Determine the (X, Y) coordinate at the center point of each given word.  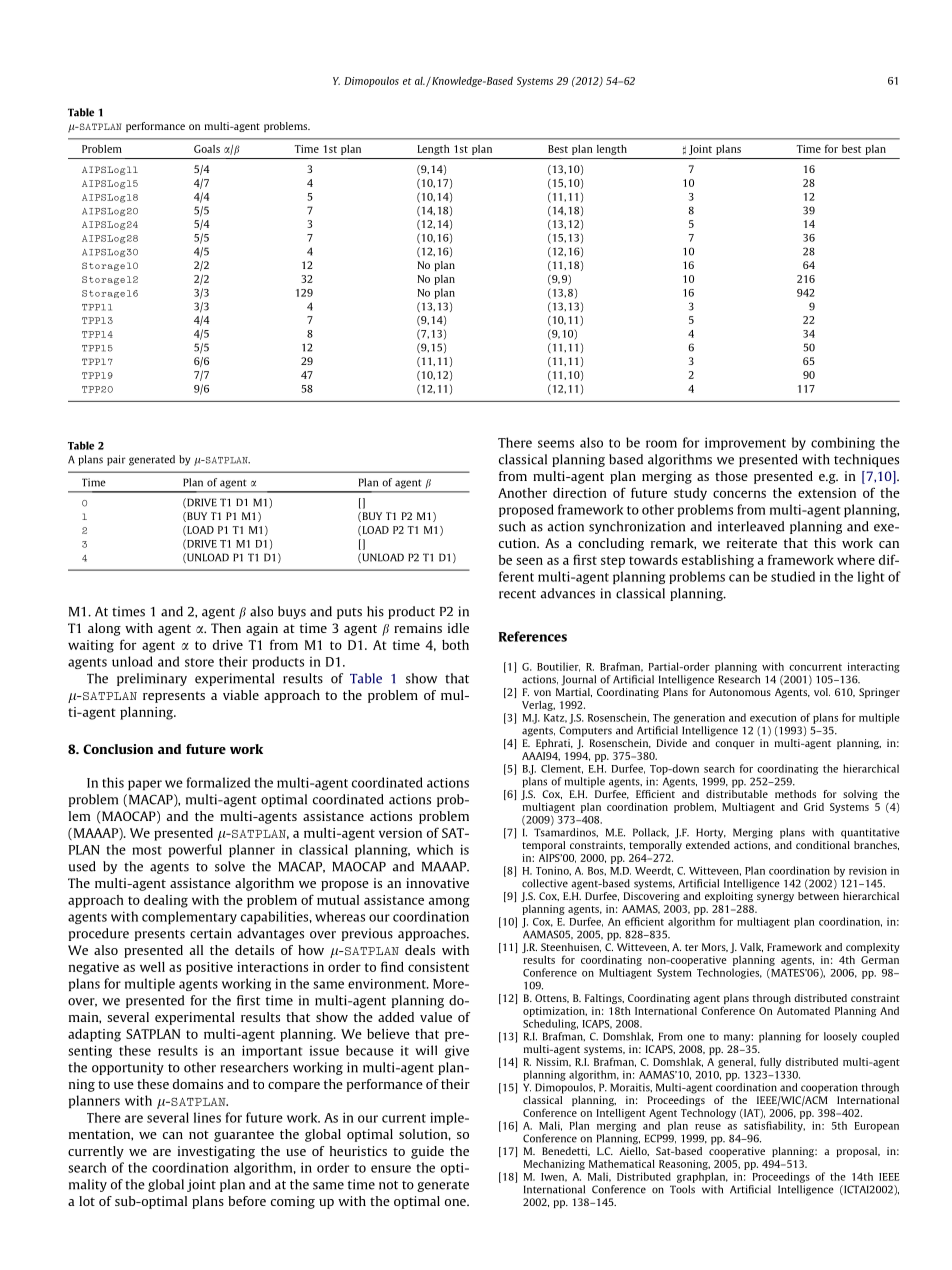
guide (427, 1152)
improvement (745, 443)
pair (116, 460)
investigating (216, 1152)
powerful (195, 850)
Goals (207, 149)
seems (556, 444)
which (435, 849)
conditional (823, 843)
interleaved (751, 526)
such (512, 526)
